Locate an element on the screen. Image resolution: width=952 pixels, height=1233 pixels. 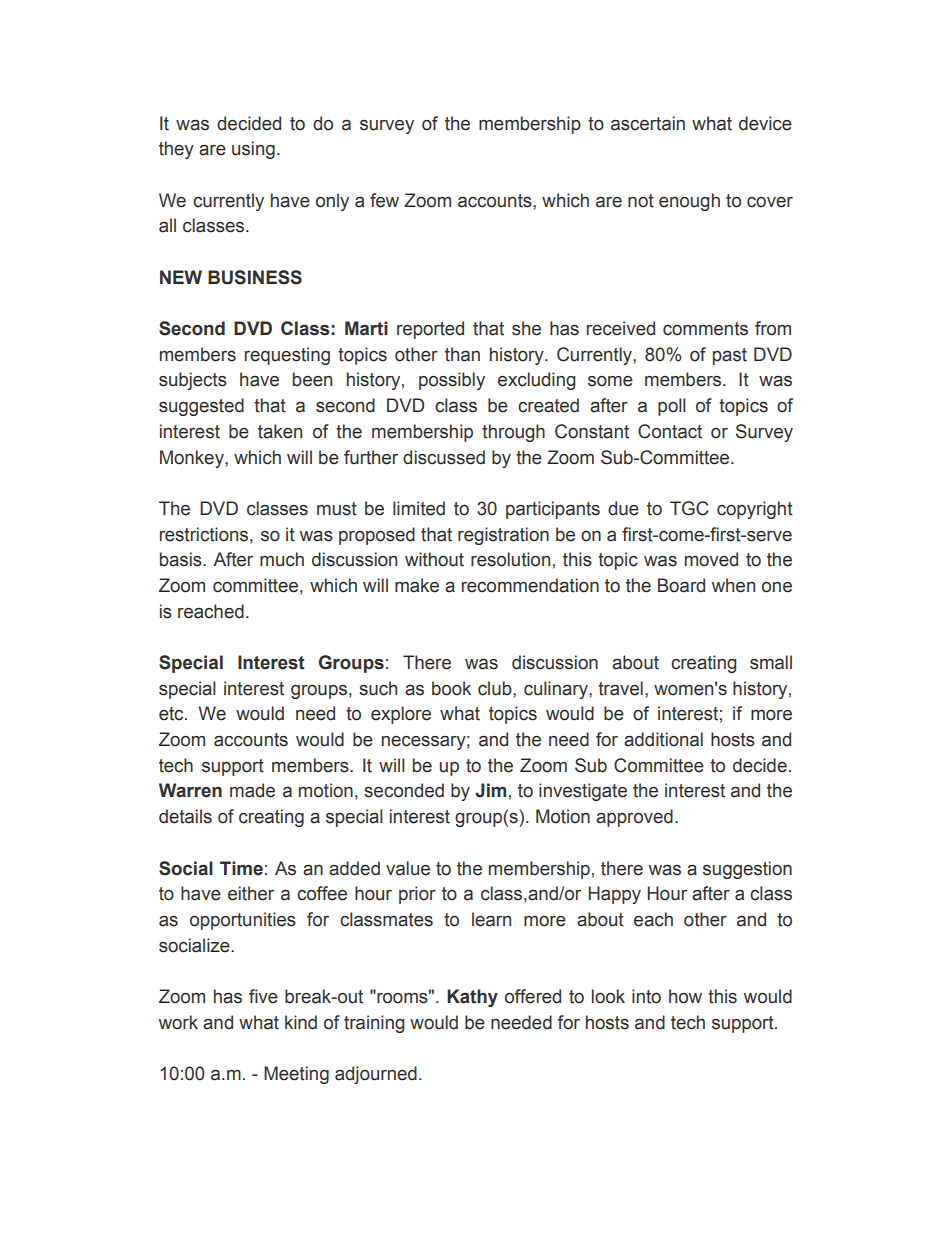
Board is located at coordinates (681, 585).
